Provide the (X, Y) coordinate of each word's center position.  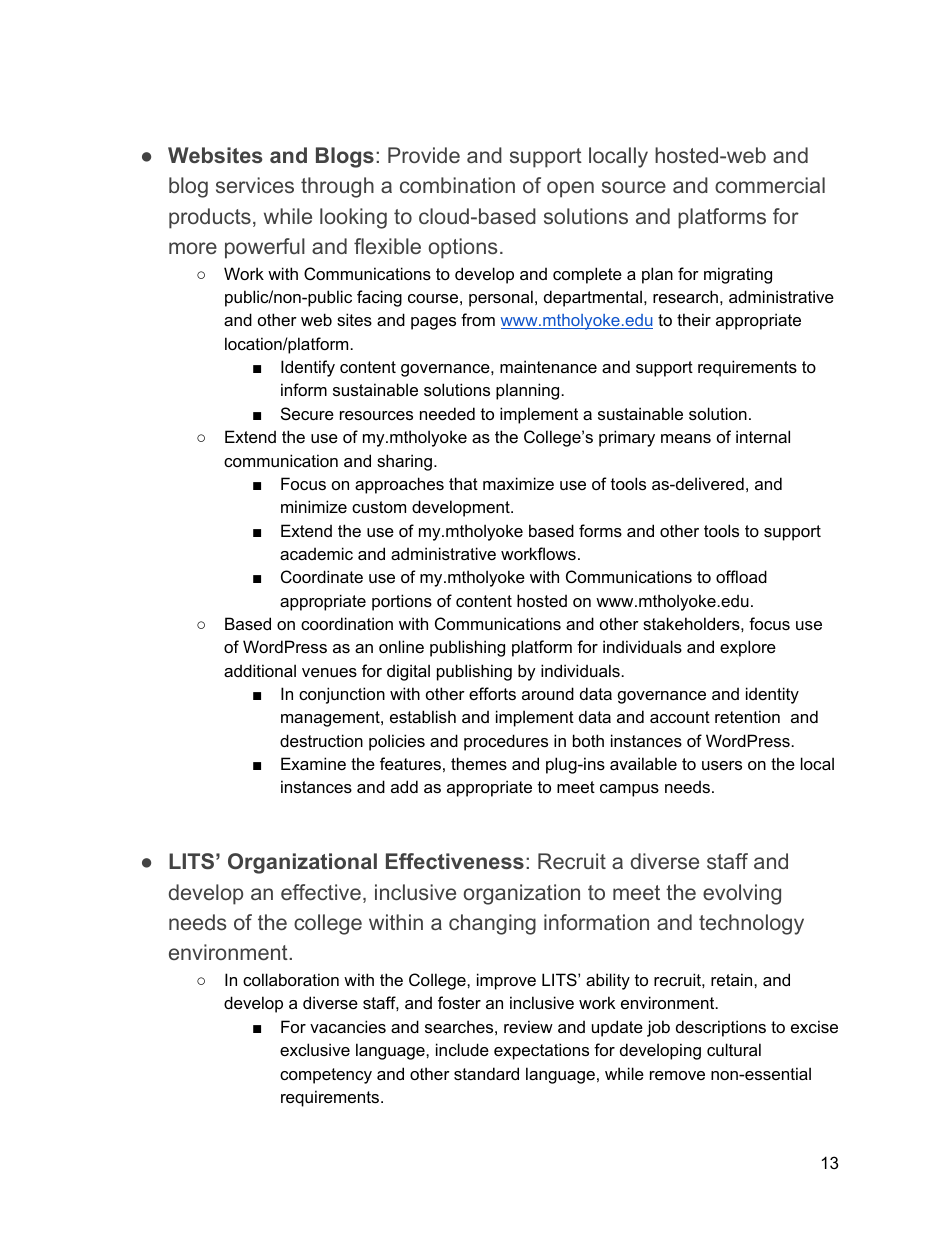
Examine (313, 763)
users (722, 765)
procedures (506, 742)
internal (763, 436)
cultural (734, 1049)
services (255, 185)
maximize (518, 483)
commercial (770, 185)
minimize (314, 506)
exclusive (315, 1049)
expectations (541, 1051)
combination (457, 185)
